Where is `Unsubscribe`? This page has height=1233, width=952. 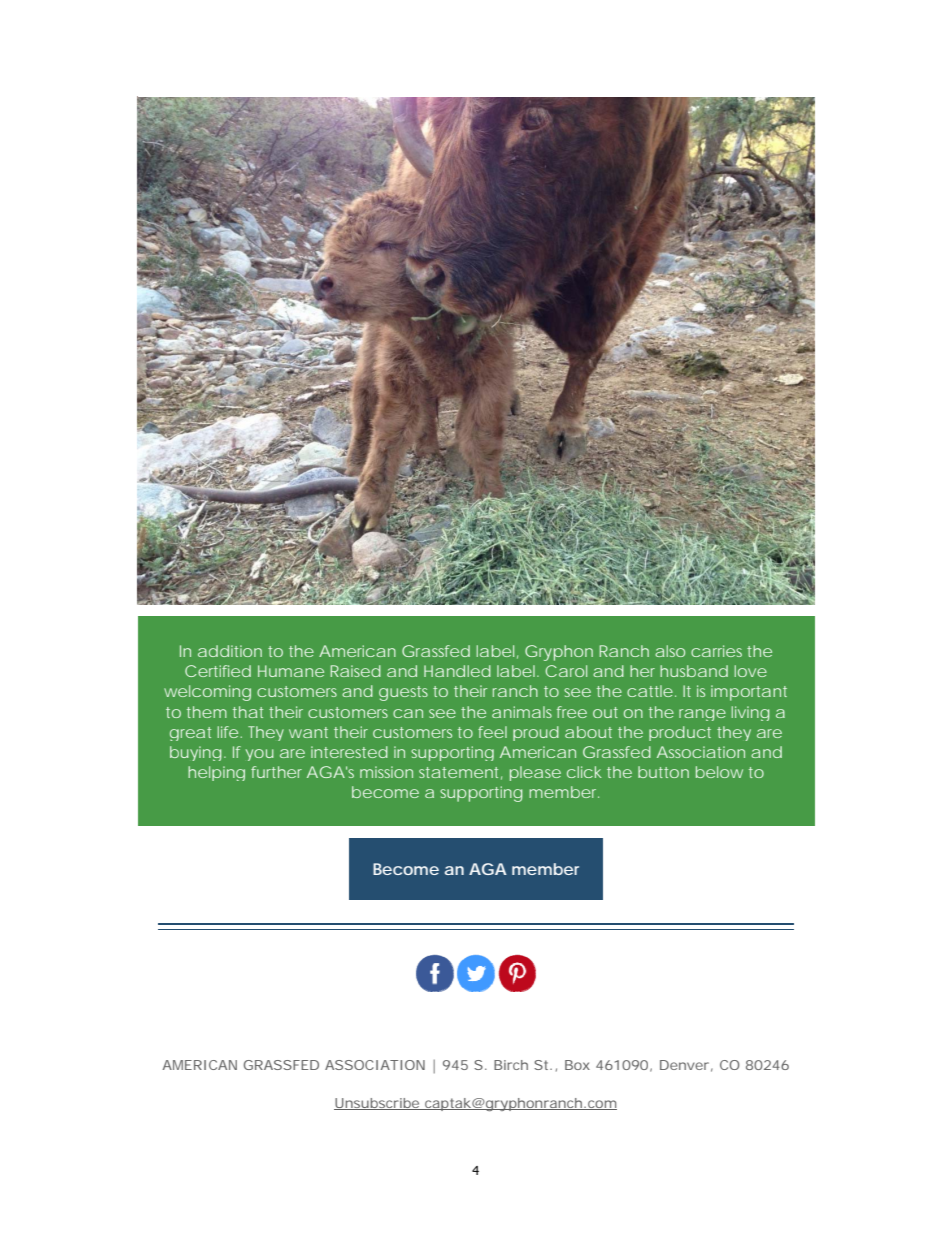 Unsubscribe is located at coordinates (377, 1104).
